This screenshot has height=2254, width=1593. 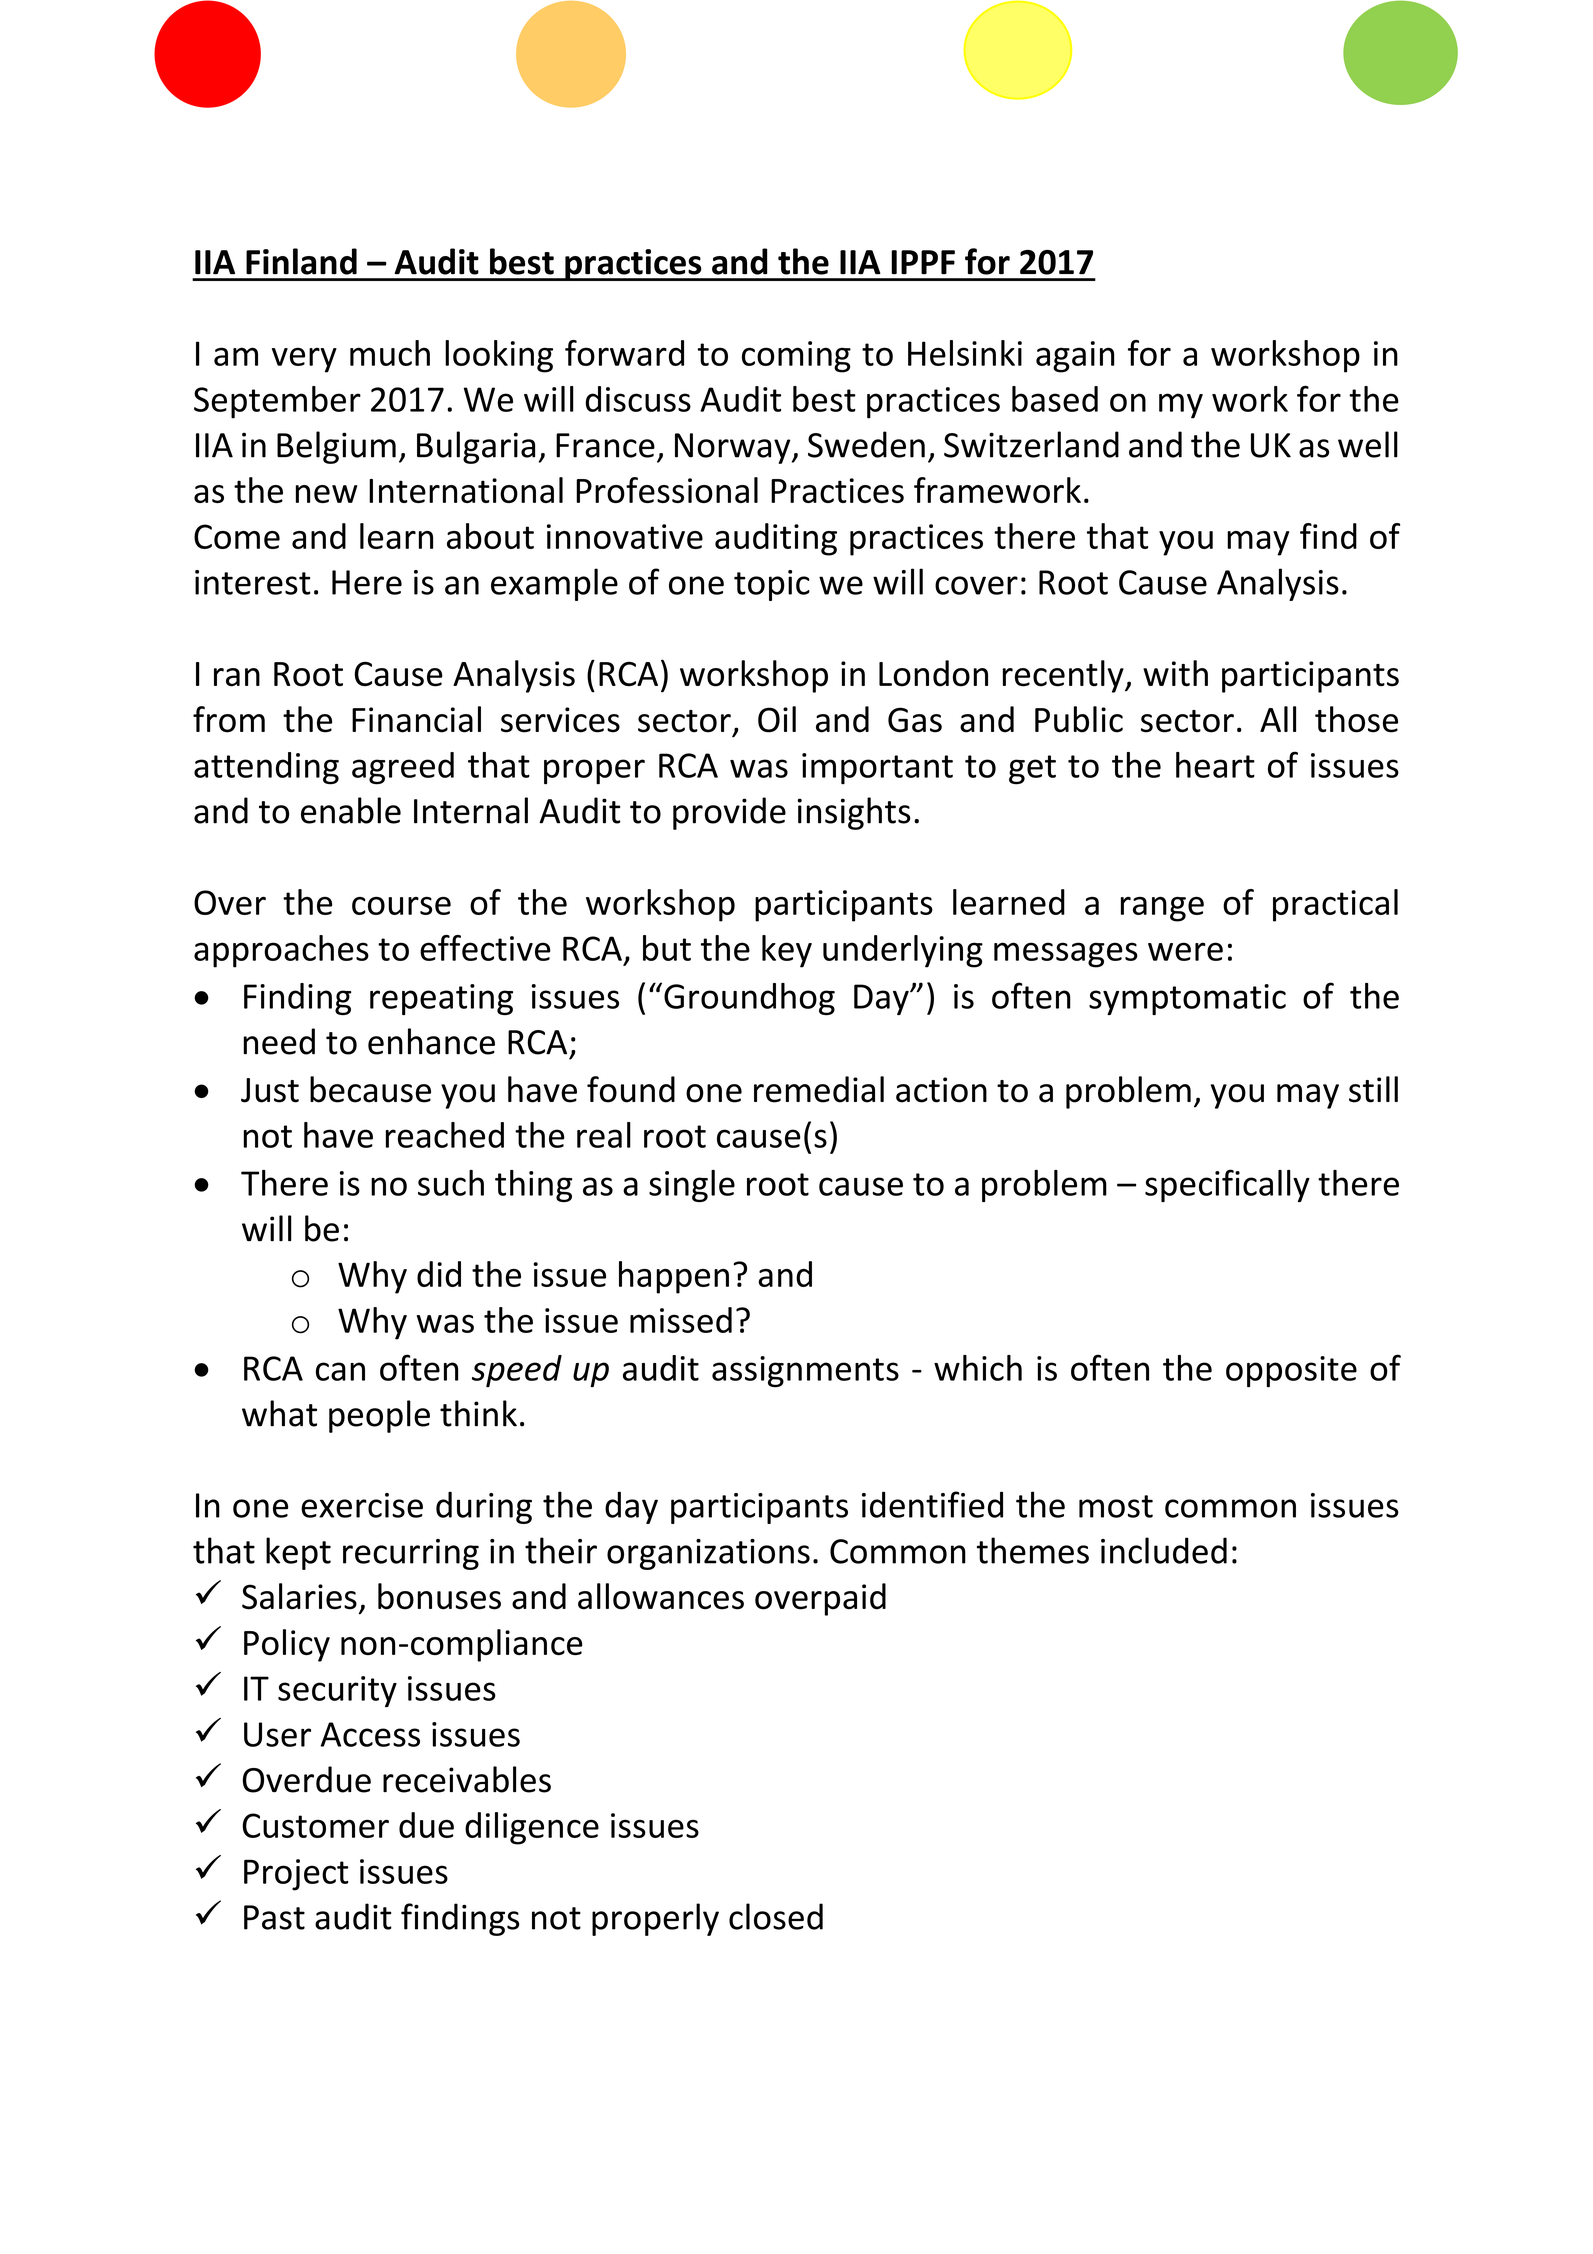 I want to click on organizations, so click(x=708, y=1554).
